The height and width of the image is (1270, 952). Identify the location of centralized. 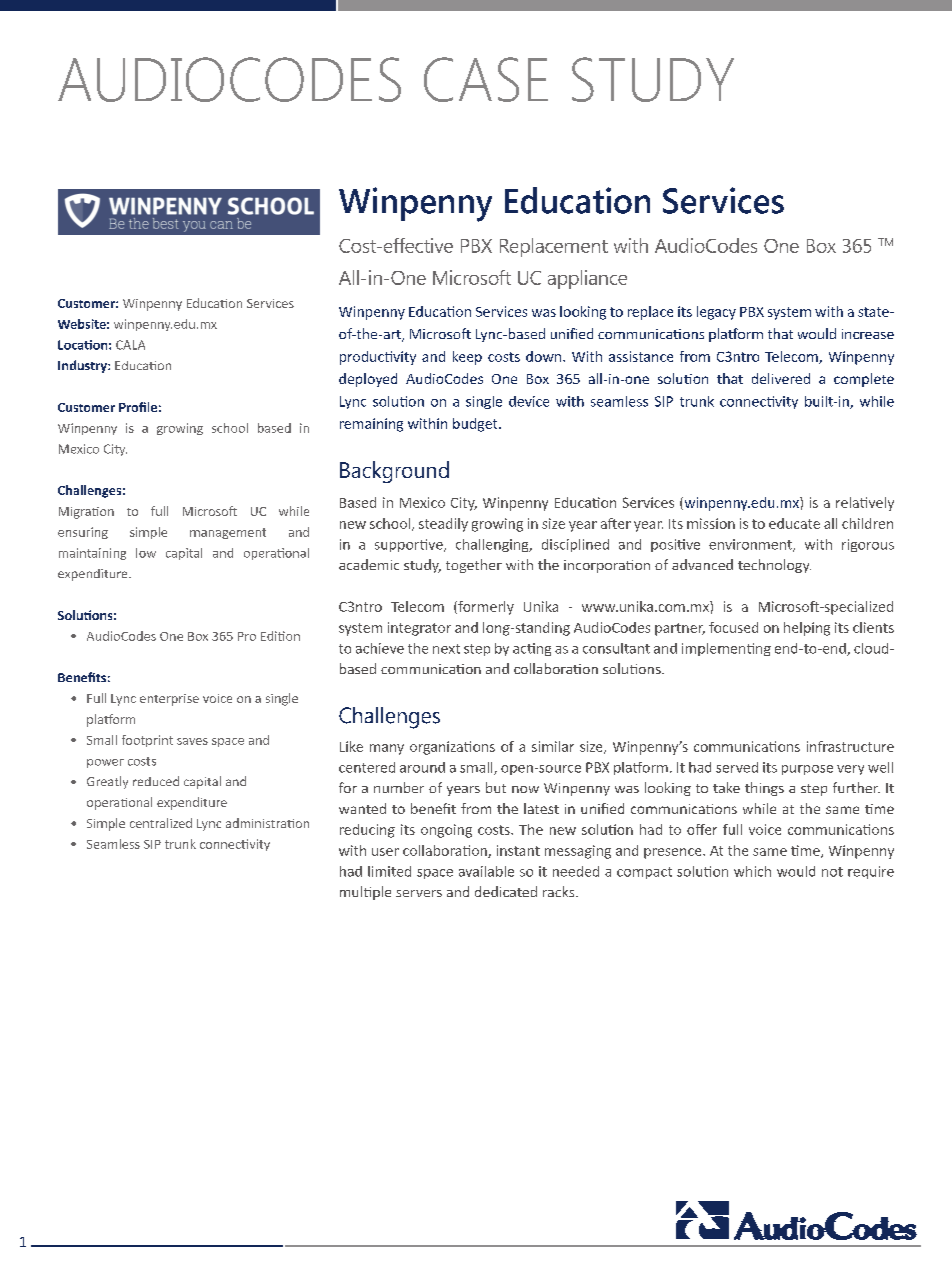
(161, 823).
